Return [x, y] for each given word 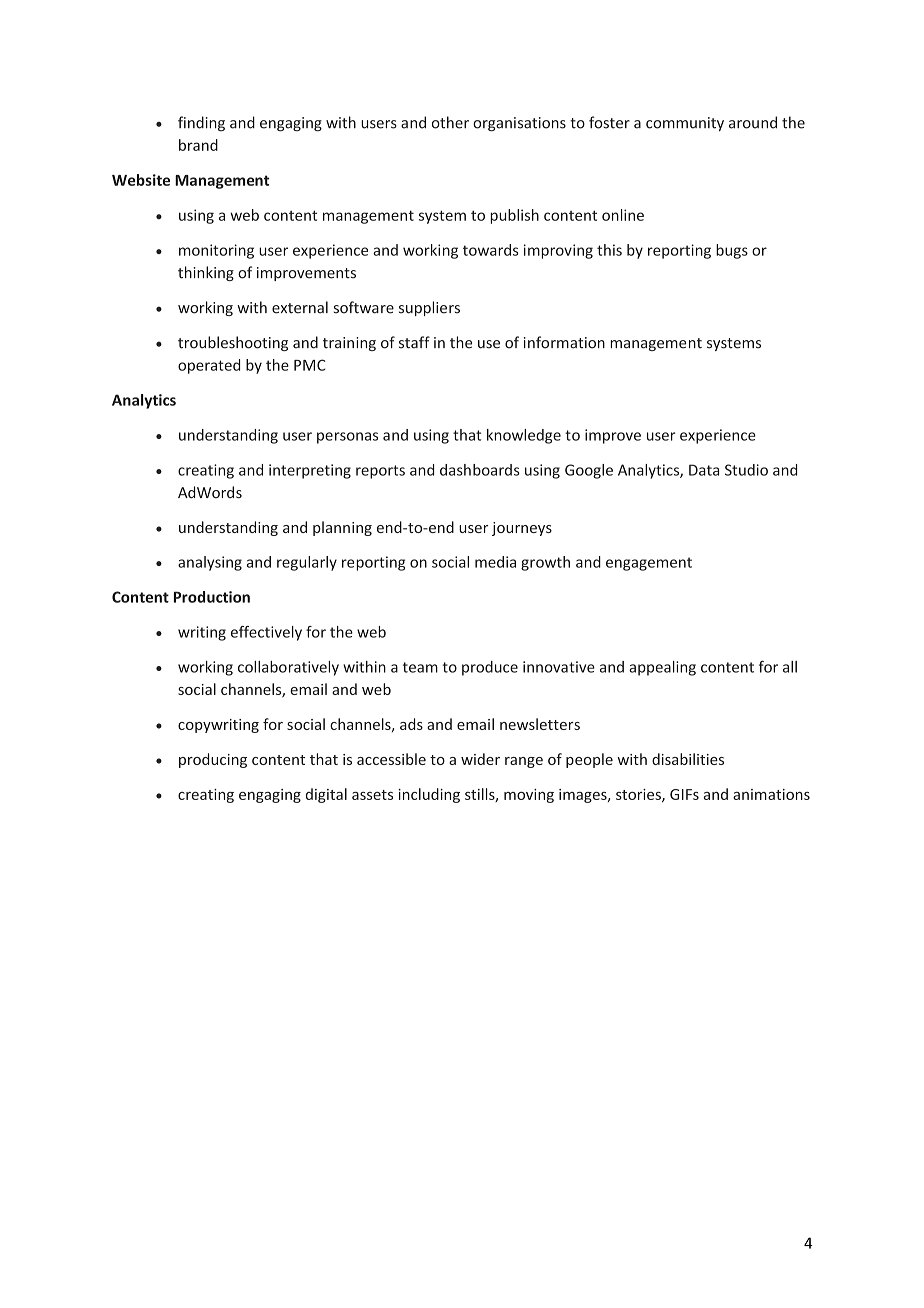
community [685, 124]
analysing [210, 563]
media [495, 562]
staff [414, 342]
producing [213, 760]
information [564, 342]
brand [198, 145]
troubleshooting [233, 343]
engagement [649, 564]
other [450, 122]
